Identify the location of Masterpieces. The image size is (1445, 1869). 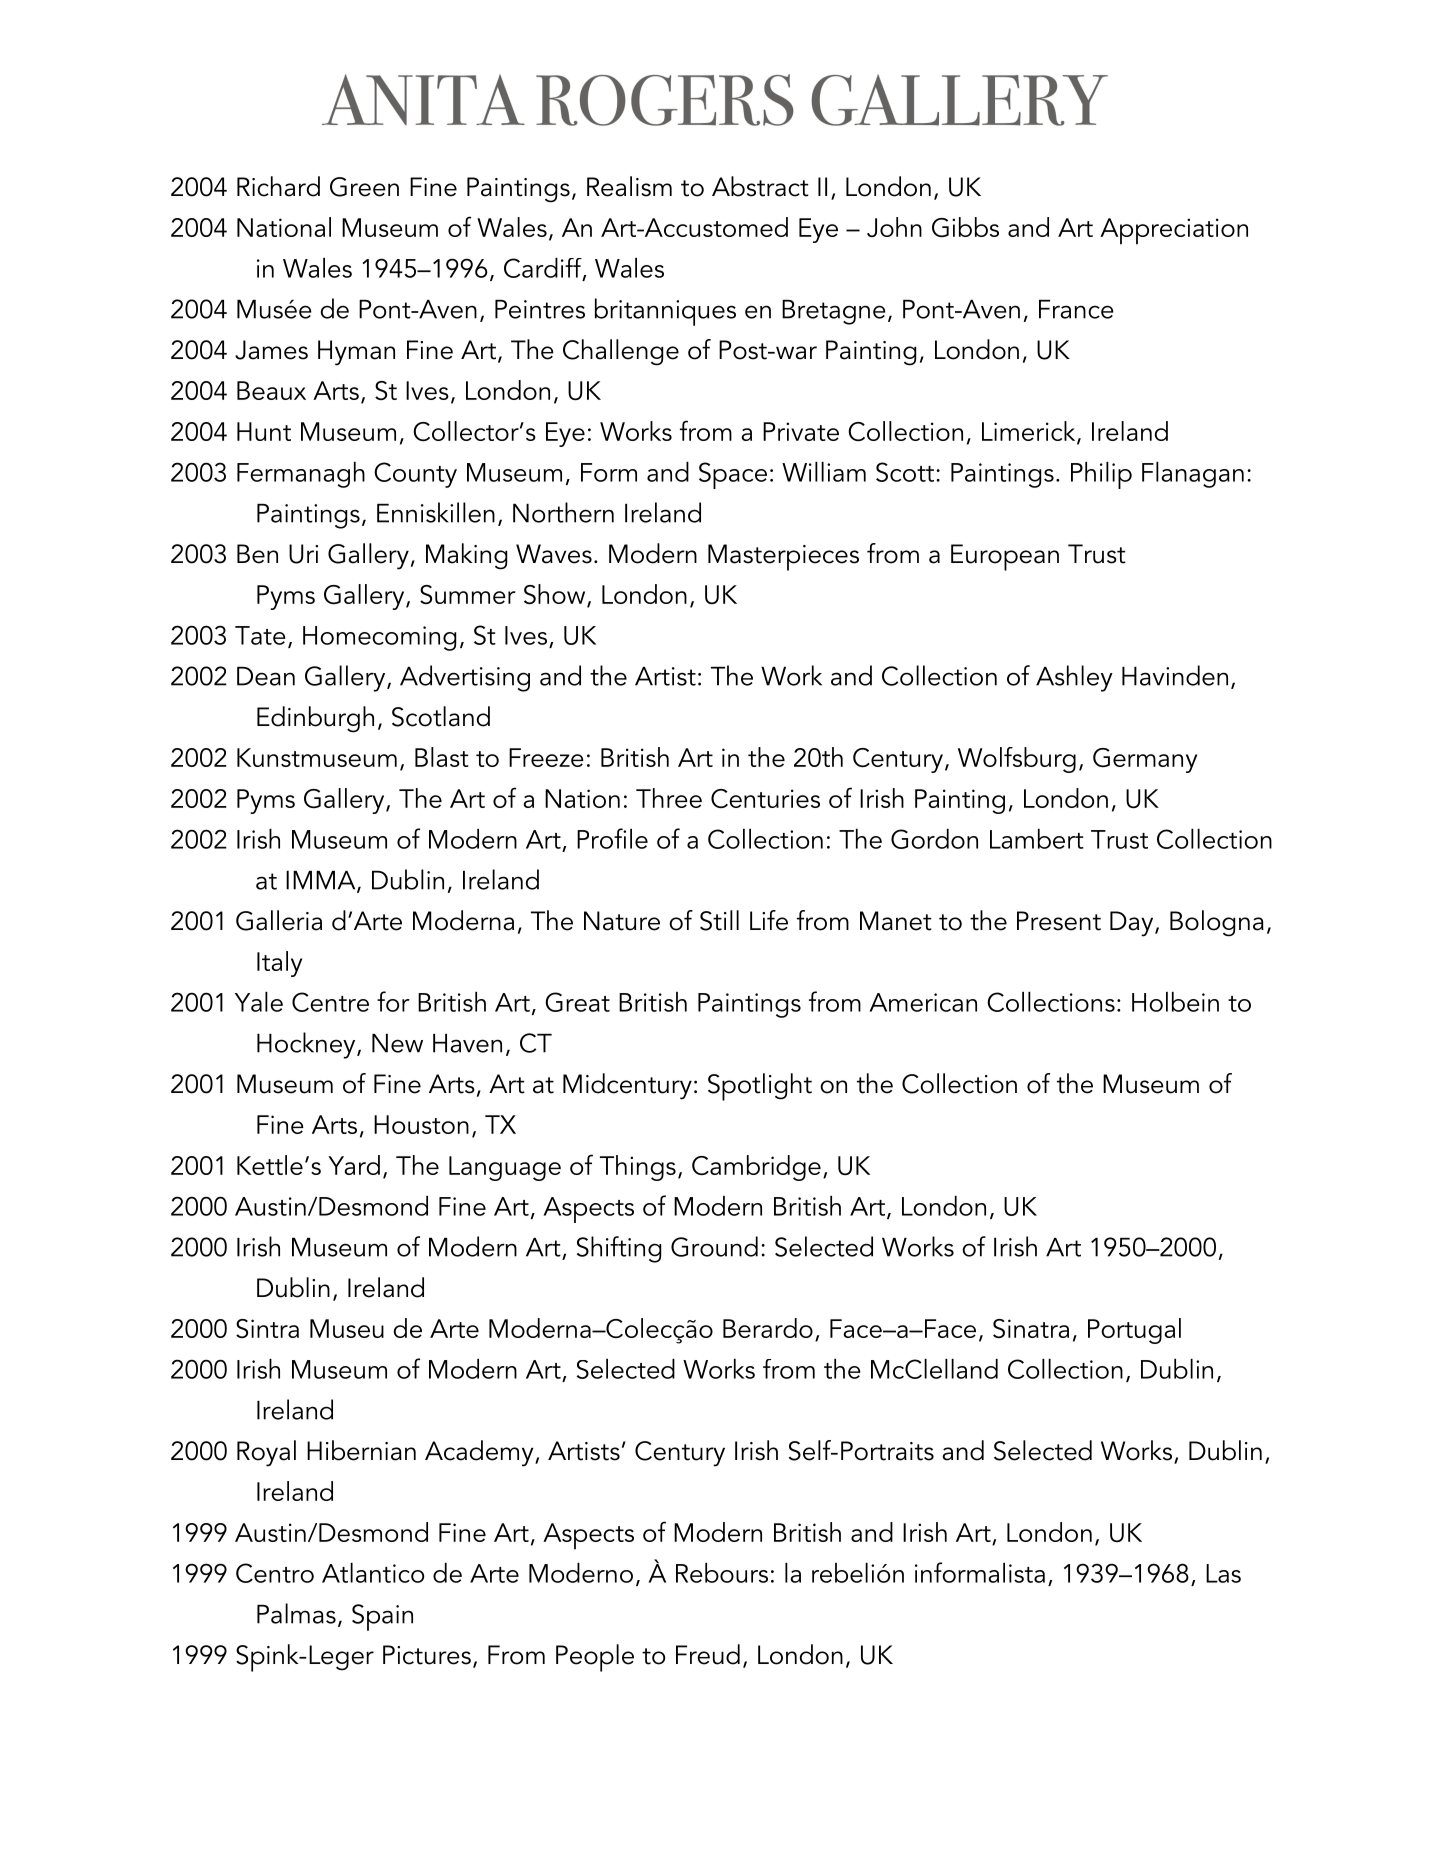
(783, 557).
